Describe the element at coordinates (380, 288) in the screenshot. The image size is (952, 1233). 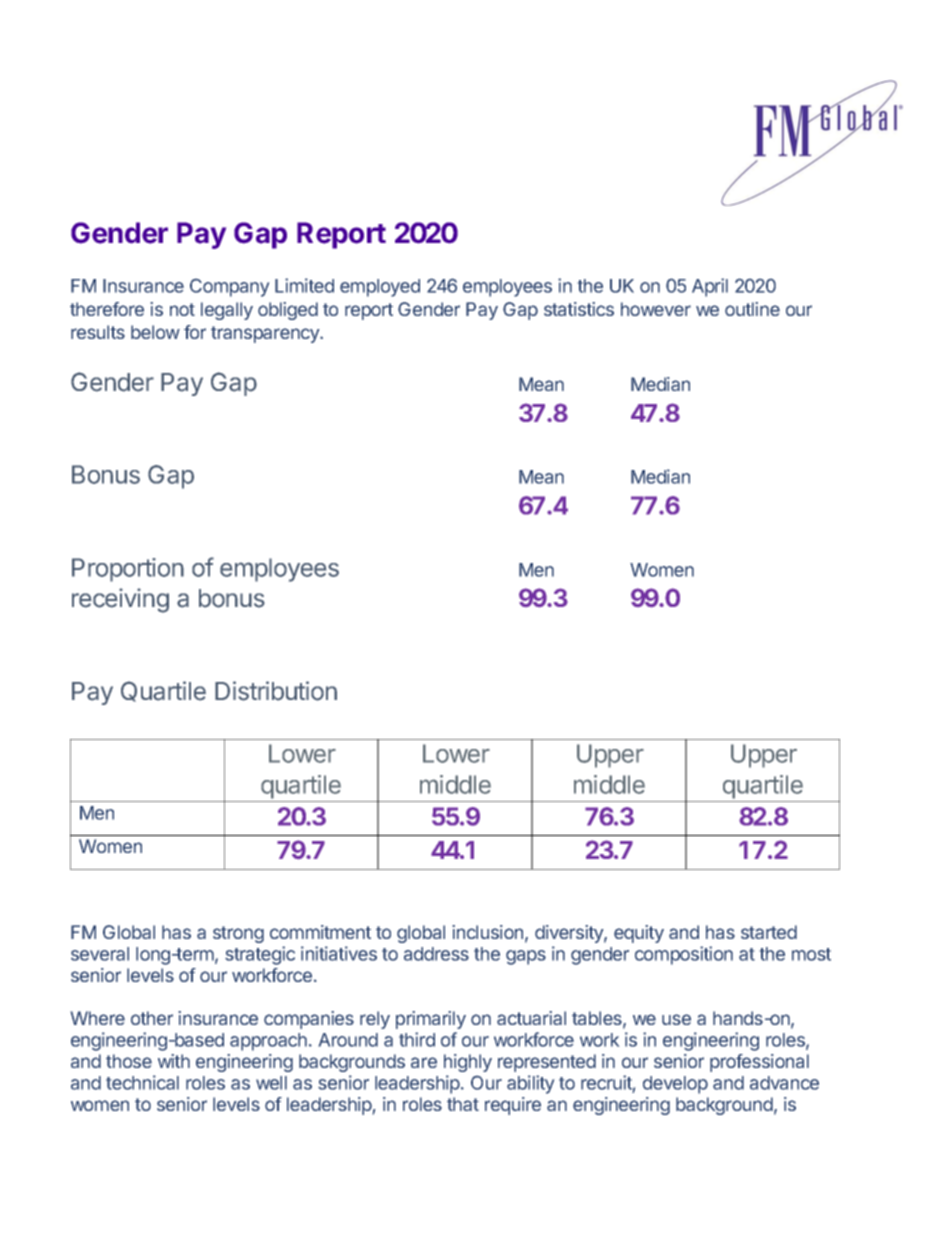
I see `employed` at that location.
